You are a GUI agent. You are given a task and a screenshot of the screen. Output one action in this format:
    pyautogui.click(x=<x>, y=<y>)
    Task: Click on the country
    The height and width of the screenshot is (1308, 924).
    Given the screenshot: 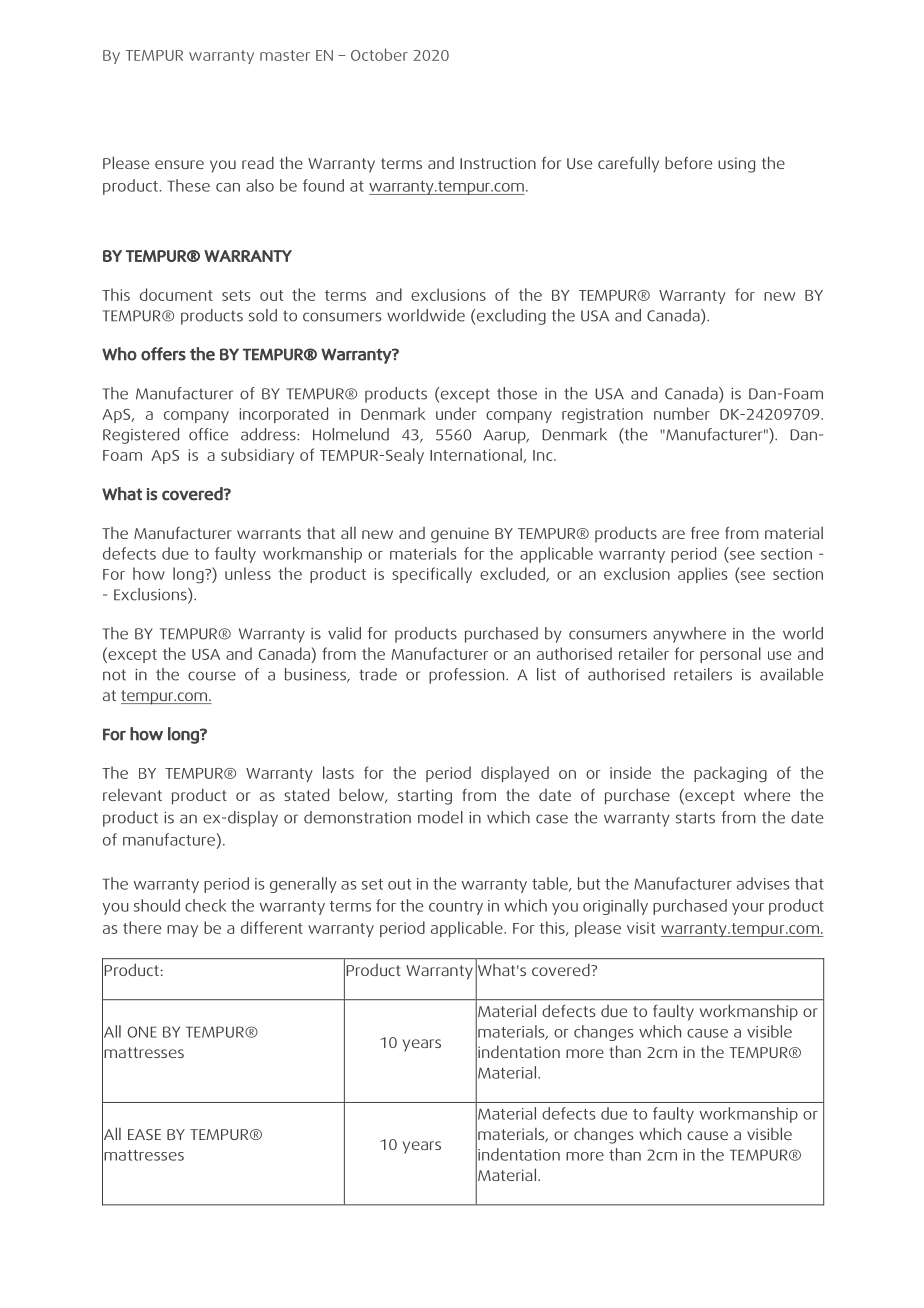 What is the action you would take?
    pyautogui.click(x=456, y=908)
